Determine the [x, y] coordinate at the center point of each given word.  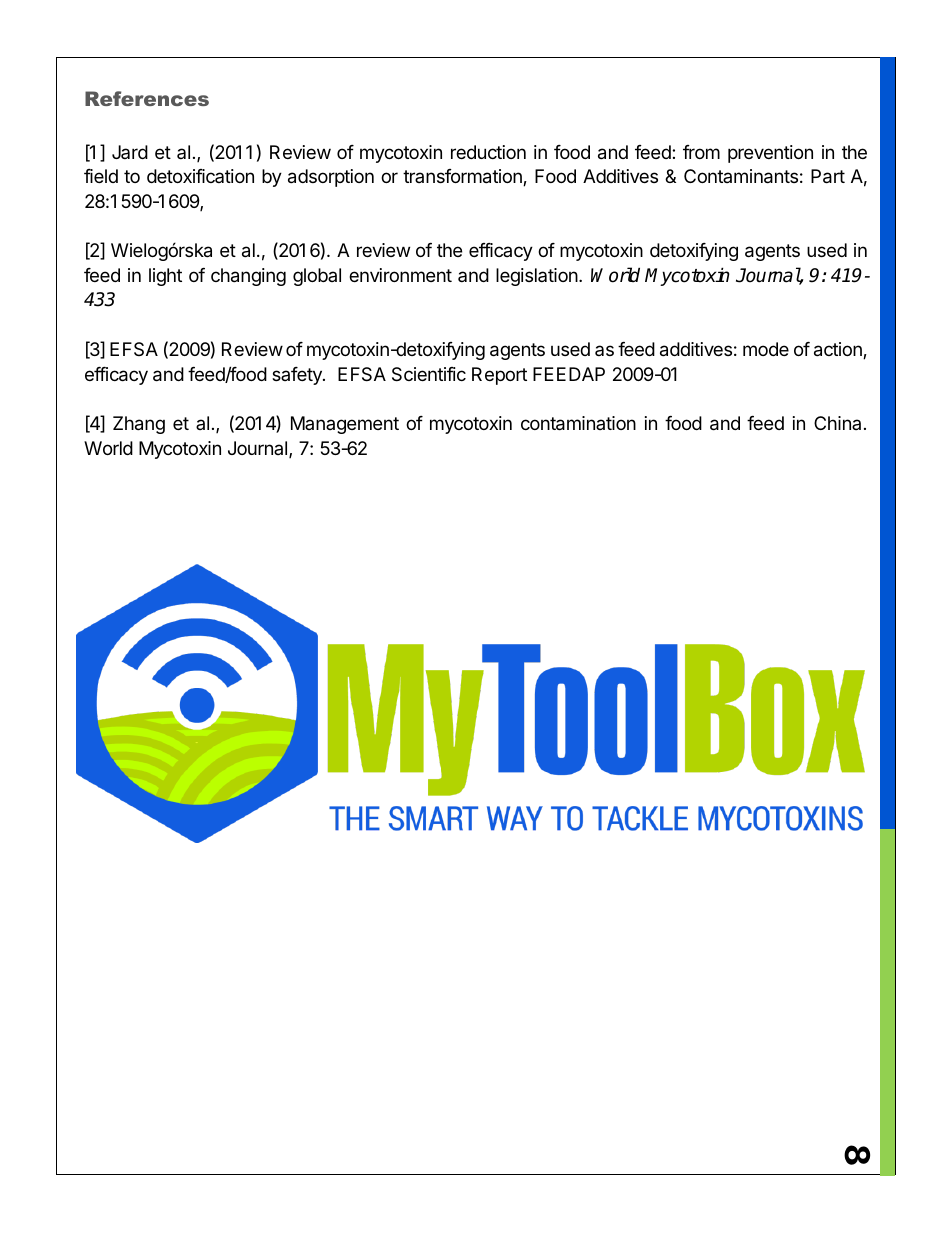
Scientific [429, 374]
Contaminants [741, 176]
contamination [578, 423]
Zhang [139, 425]
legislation [537, 277]
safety [298, 376]
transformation [463, 177]
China [837, 423]
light [165, 277]
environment [400, 275]
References [147, 98]
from [701, 152]
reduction [488, 152]
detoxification [200, 176]
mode [766, 349]
